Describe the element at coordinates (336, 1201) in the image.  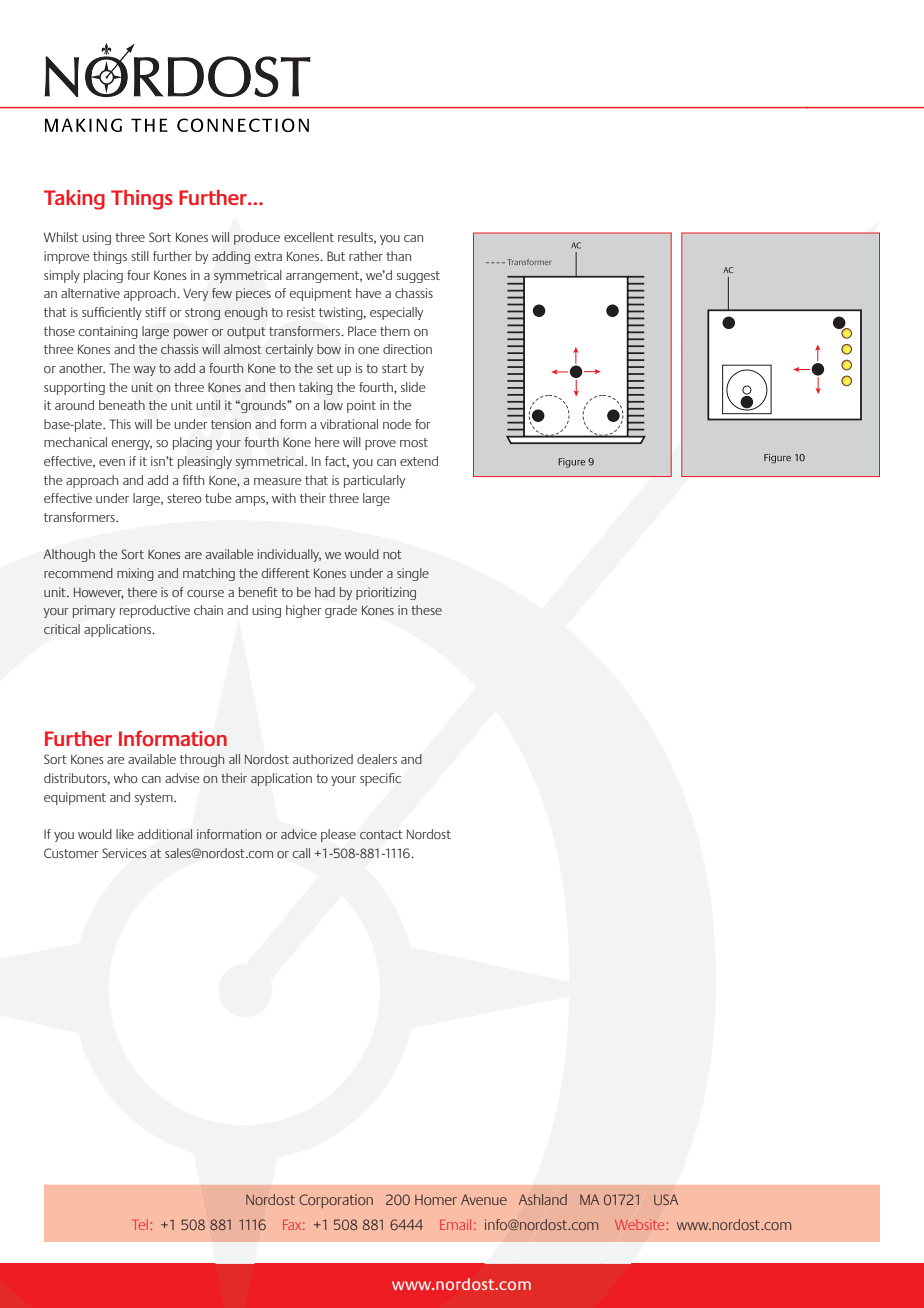
I see `Corporation` at that location.
